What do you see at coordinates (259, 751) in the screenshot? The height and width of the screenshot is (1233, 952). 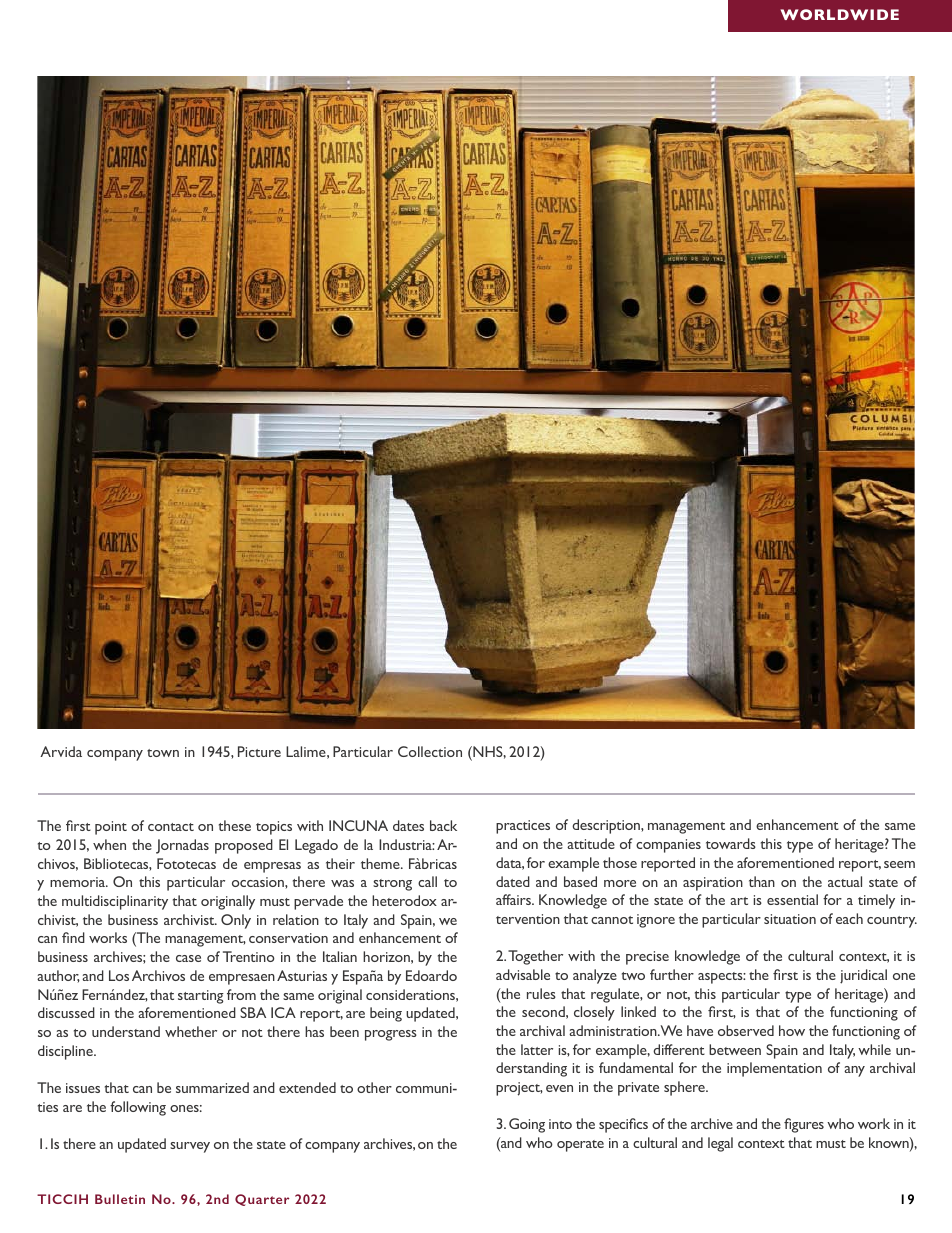 I see `Picture` at bounding box center [259, 751].
